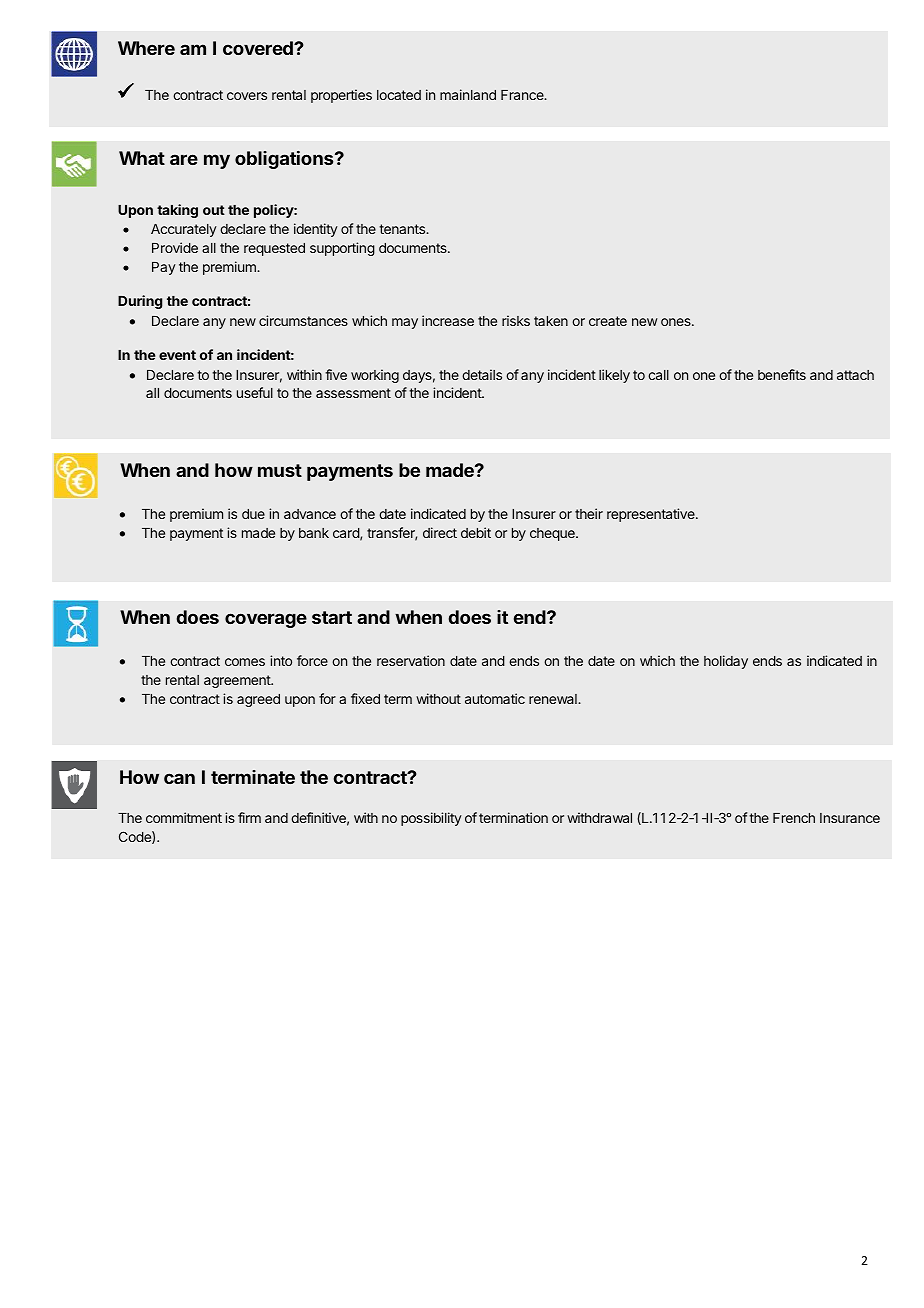  Describe the element at coordinates (177, 211) in the screenshot. I see `taking` at that location.
